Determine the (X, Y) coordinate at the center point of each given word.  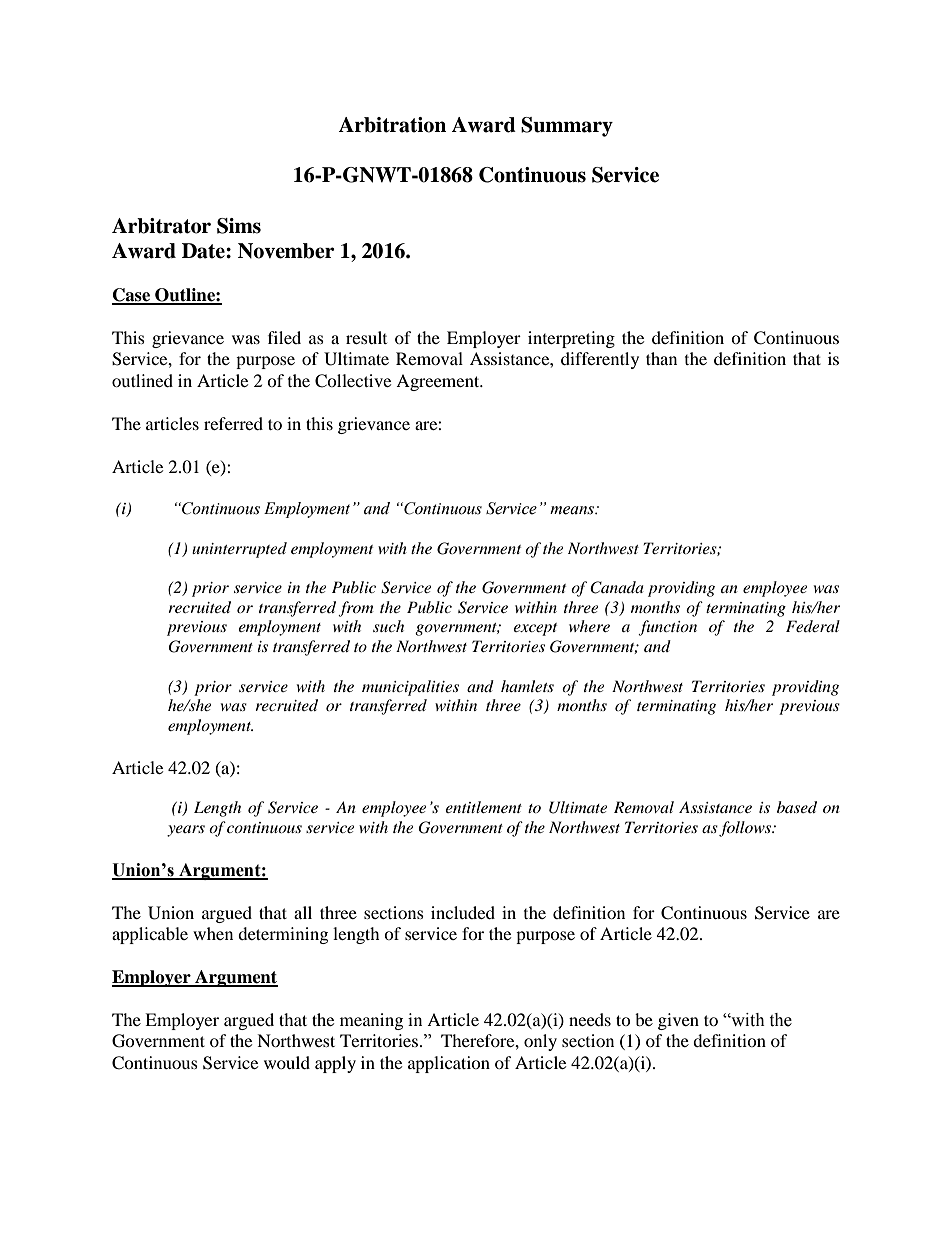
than (661, 358)
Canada (617, 587)
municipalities (410, 688)
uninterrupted (239, 550)
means (573, 510)
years (186, 831)
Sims (239, 226)
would (287, 1062)
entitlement (483, 807)
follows (746, 829)
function (667, 628)
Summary (567, 127)
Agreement (439, 382)
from (355, 609)
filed (284, 337)
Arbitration (392, 125)
